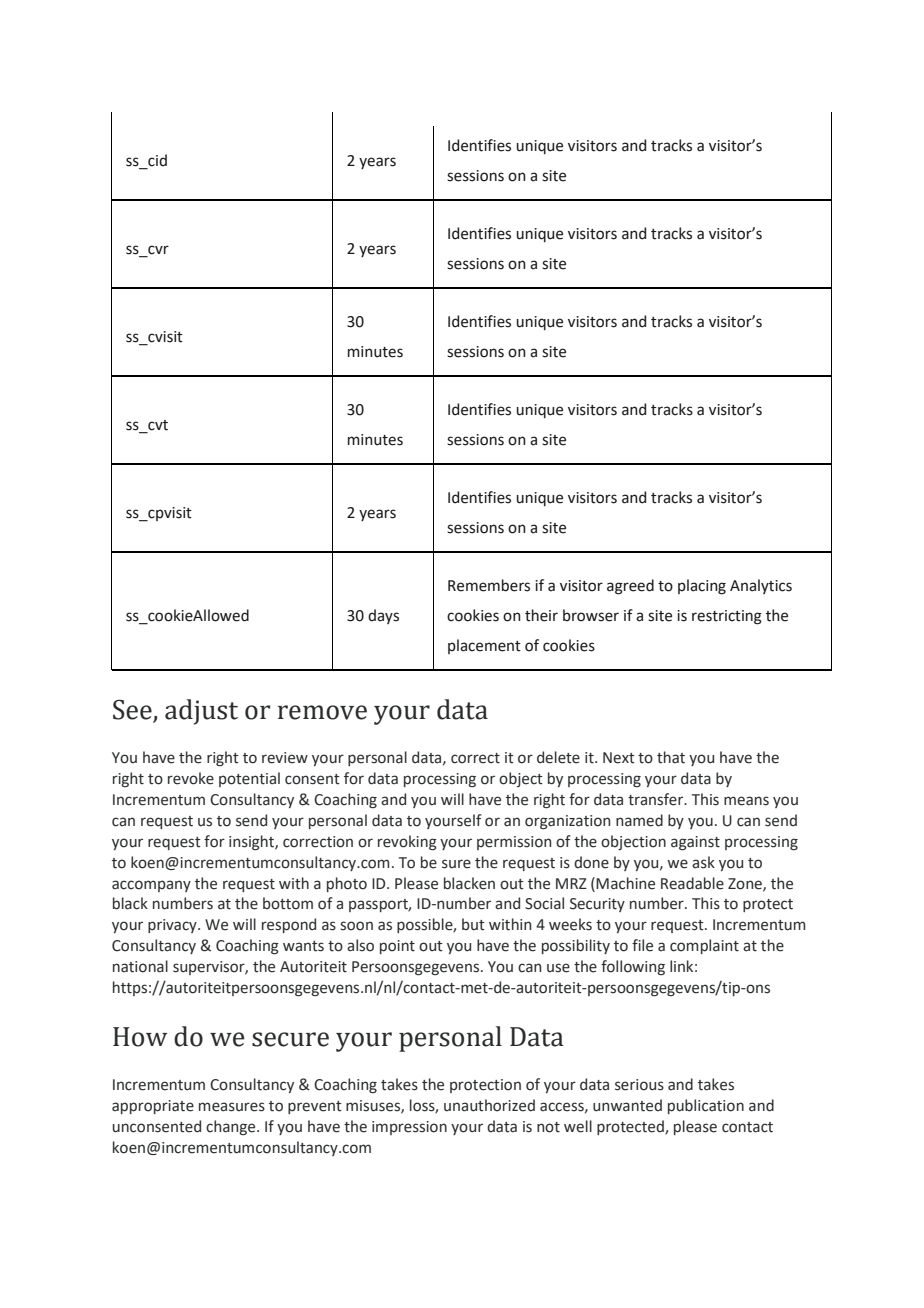 Image resolution: width=924 pixels, height=1308 pixels. I want to click on following, so click(633, 967).
